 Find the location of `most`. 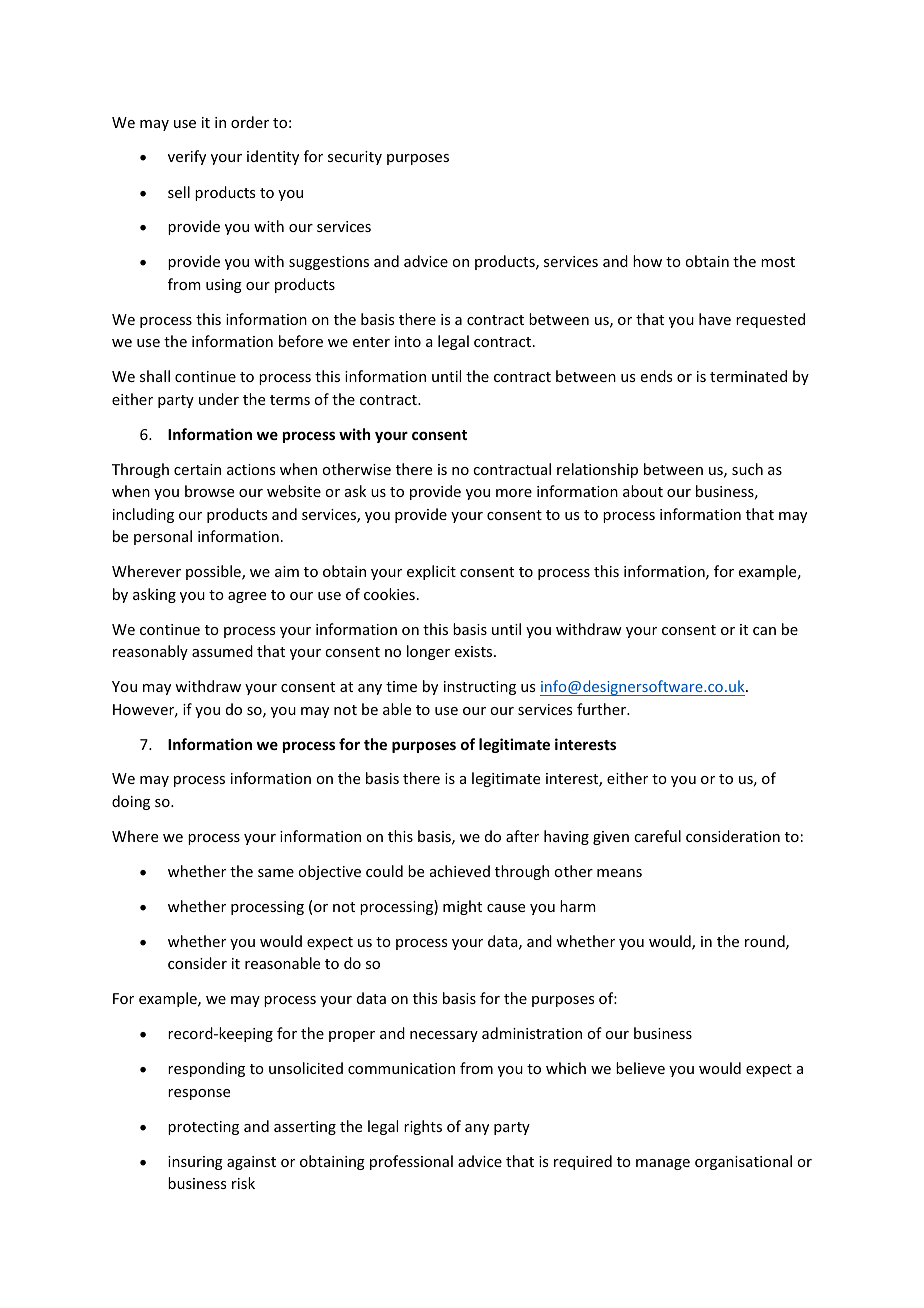

most is located at coordinates (778, 262).
